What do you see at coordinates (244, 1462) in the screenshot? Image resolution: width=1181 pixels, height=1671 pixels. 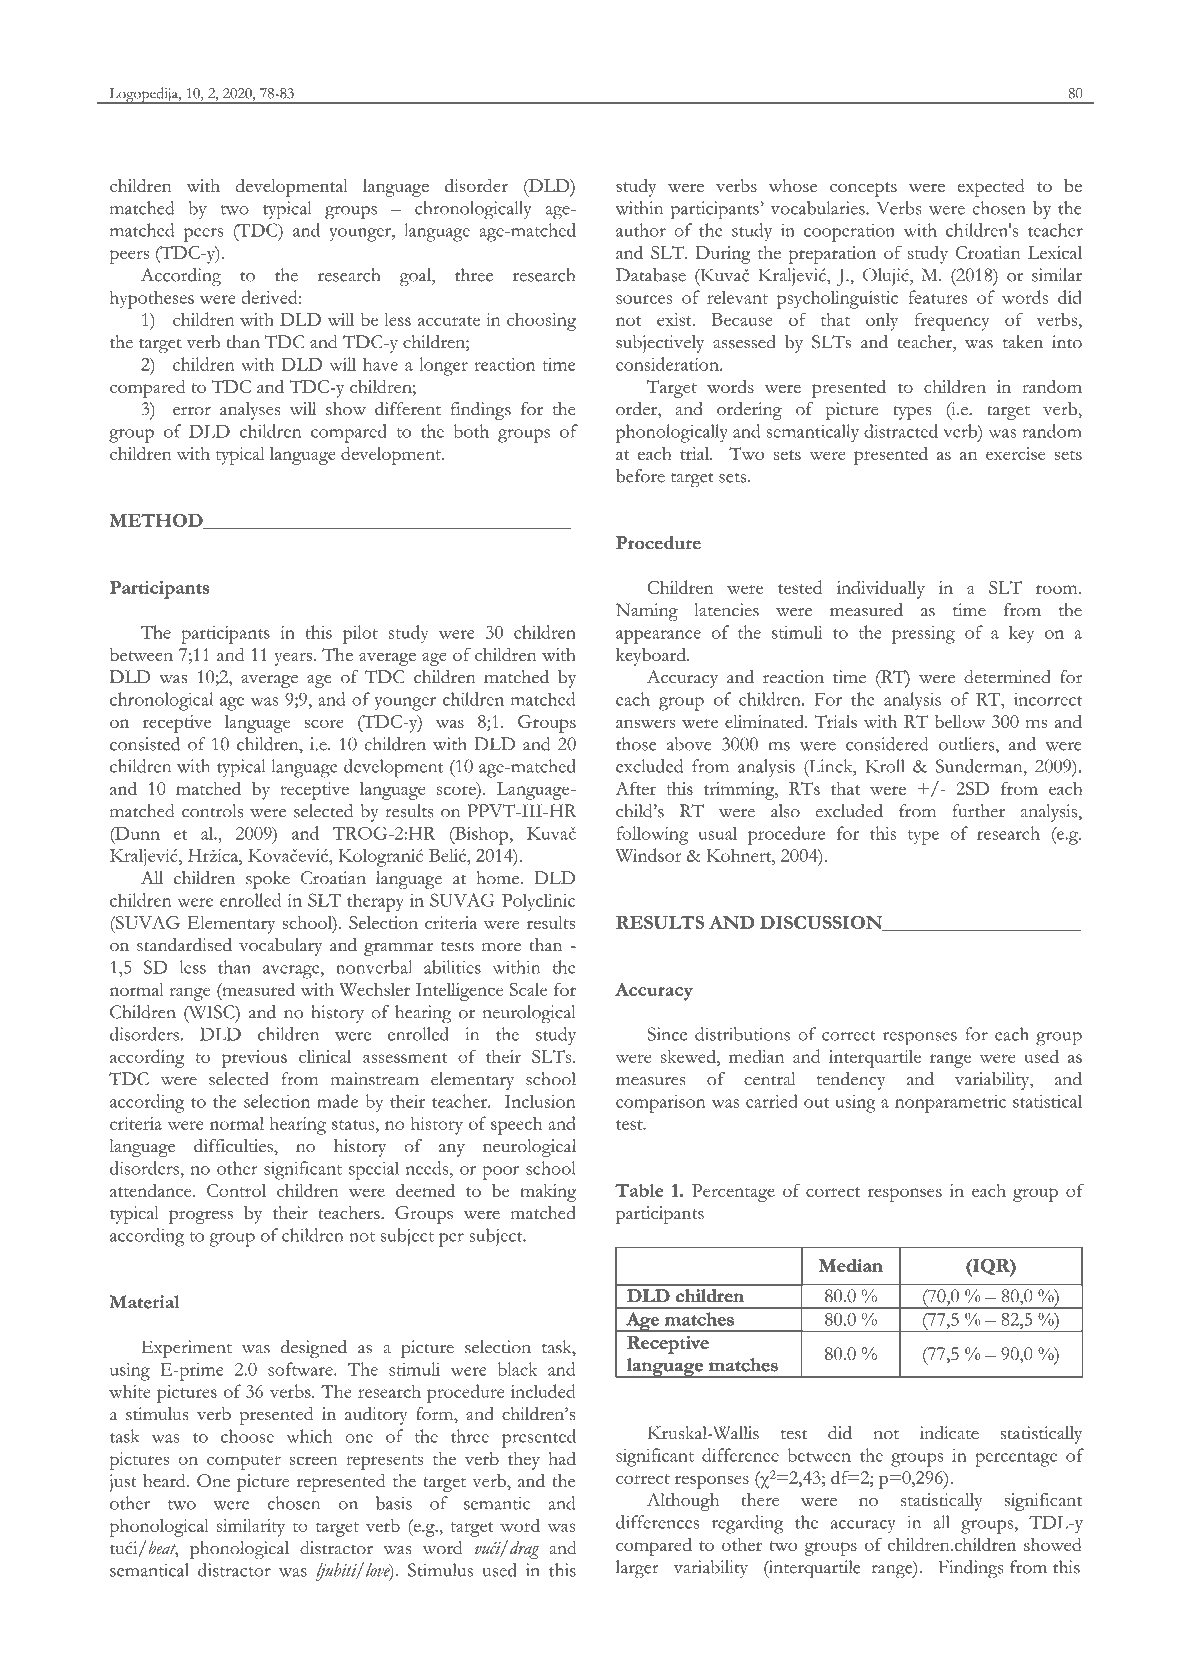 I see `computer` at bounding box center [244, 1462].
